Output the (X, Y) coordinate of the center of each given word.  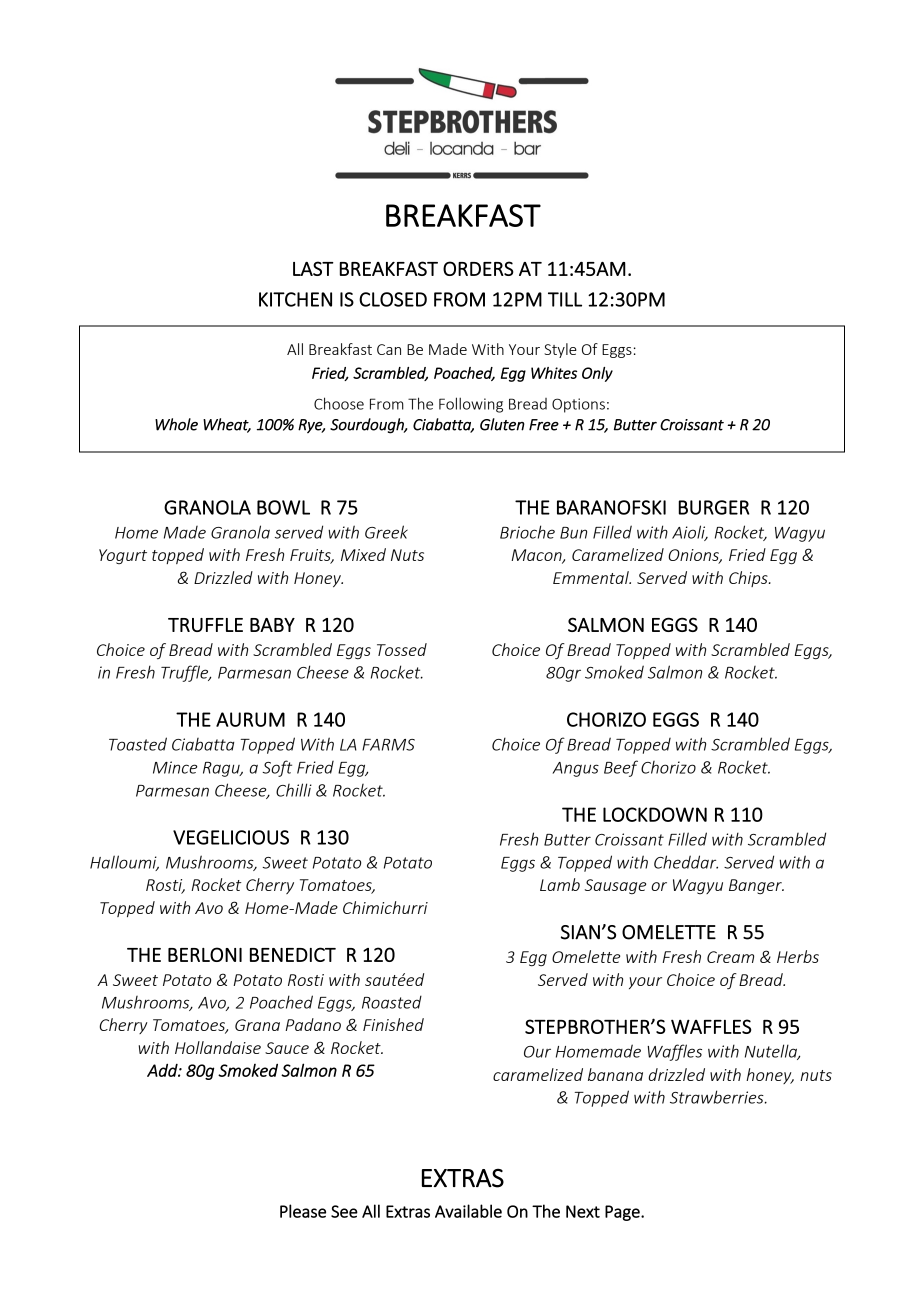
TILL (565, 299)
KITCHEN (295, 299)
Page (623, 1213)
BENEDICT (293, 954)
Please (303, 1211)
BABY (272, 625)
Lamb (560, 884)
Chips (749, 579)
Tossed (402, 649)
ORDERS (478, 268)
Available (468, 1211)
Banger (756, 886)
